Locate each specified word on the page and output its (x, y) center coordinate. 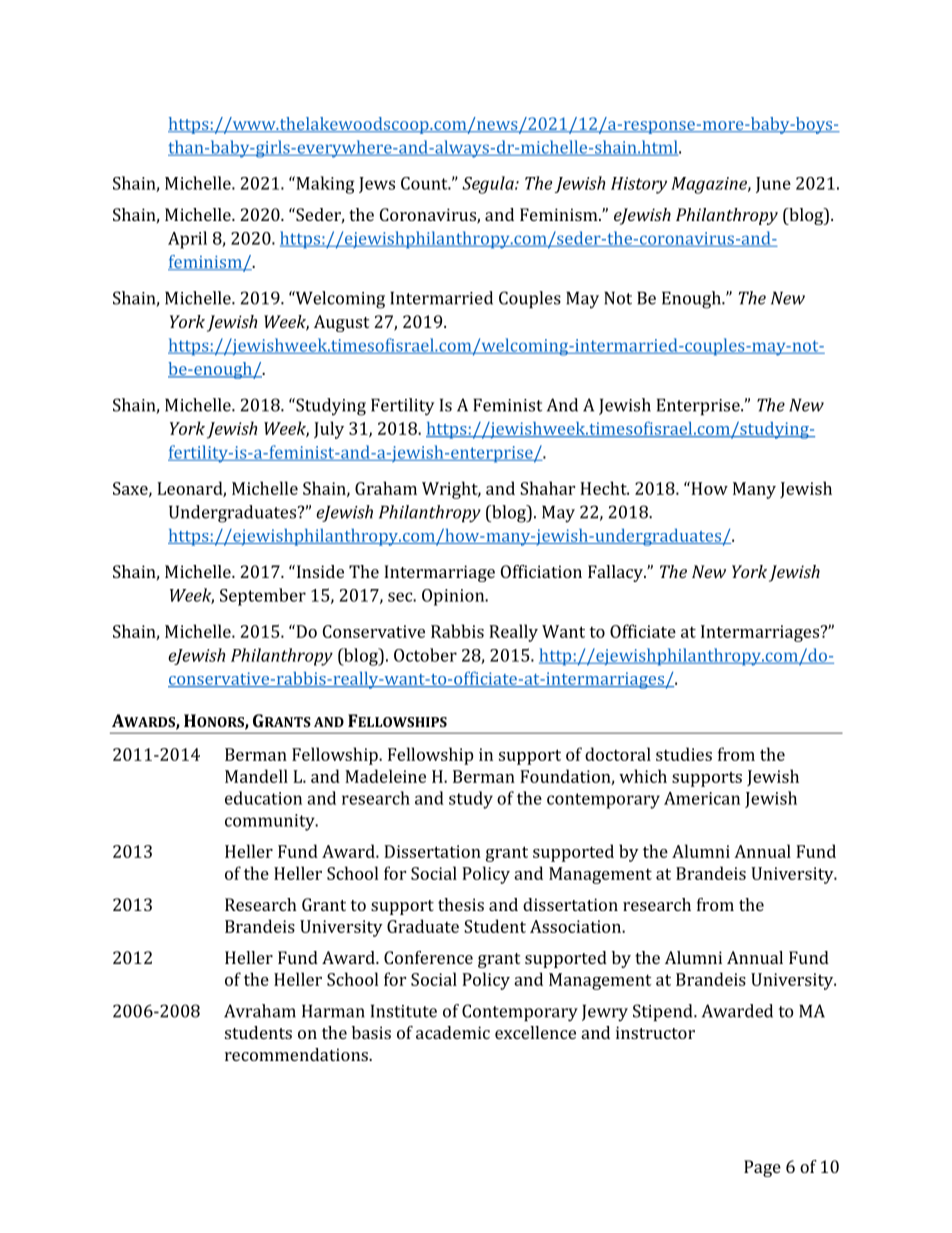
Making (324, 185)
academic (453, 1032)
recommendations (297, 1054)
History (639, 185)
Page (762, 1168)
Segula (489, 185)
